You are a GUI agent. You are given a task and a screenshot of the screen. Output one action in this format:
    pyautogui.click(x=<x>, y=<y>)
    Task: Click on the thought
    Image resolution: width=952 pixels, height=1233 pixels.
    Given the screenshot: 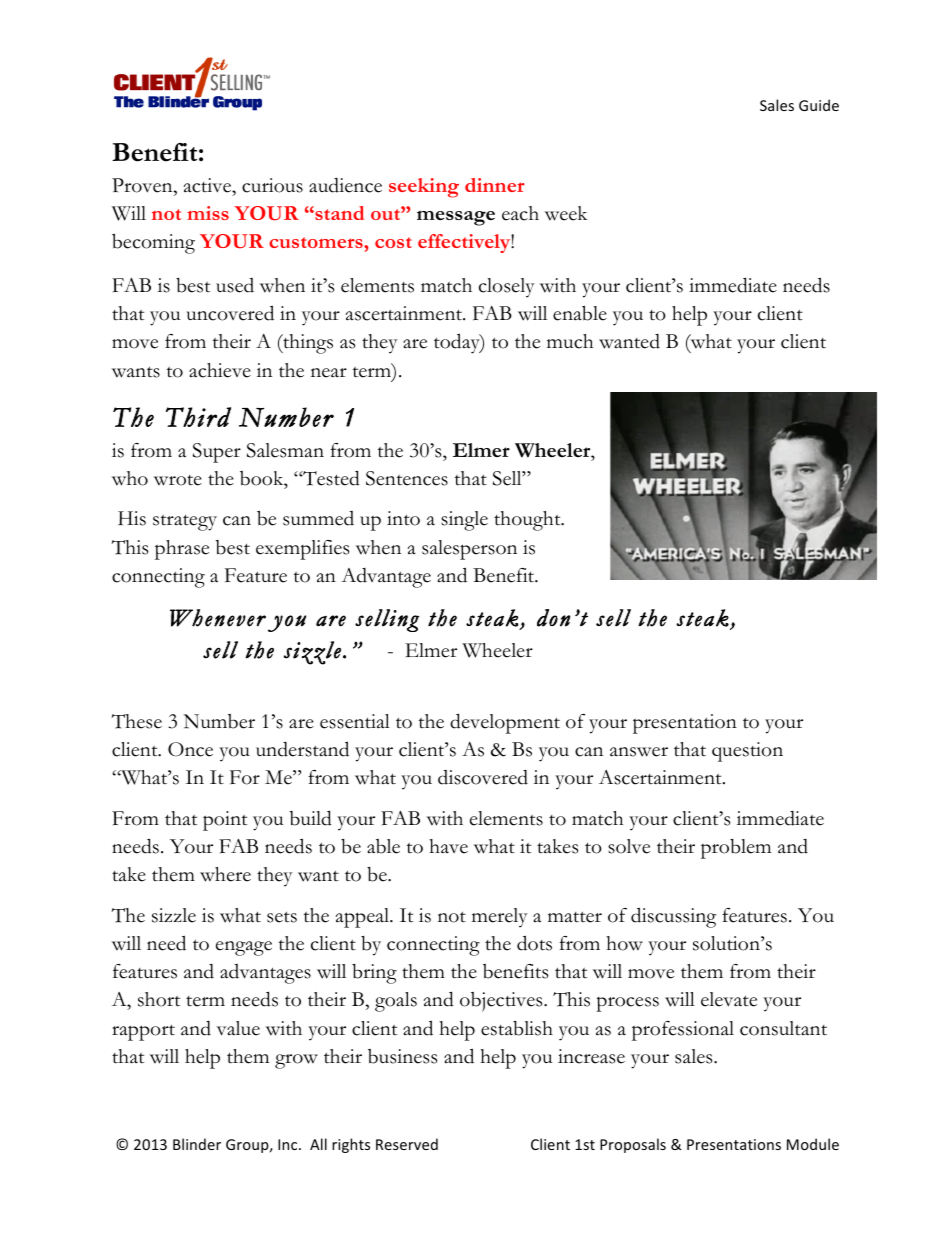 What is the action you would take?
    pyautogui.click(x=528, y=521)
